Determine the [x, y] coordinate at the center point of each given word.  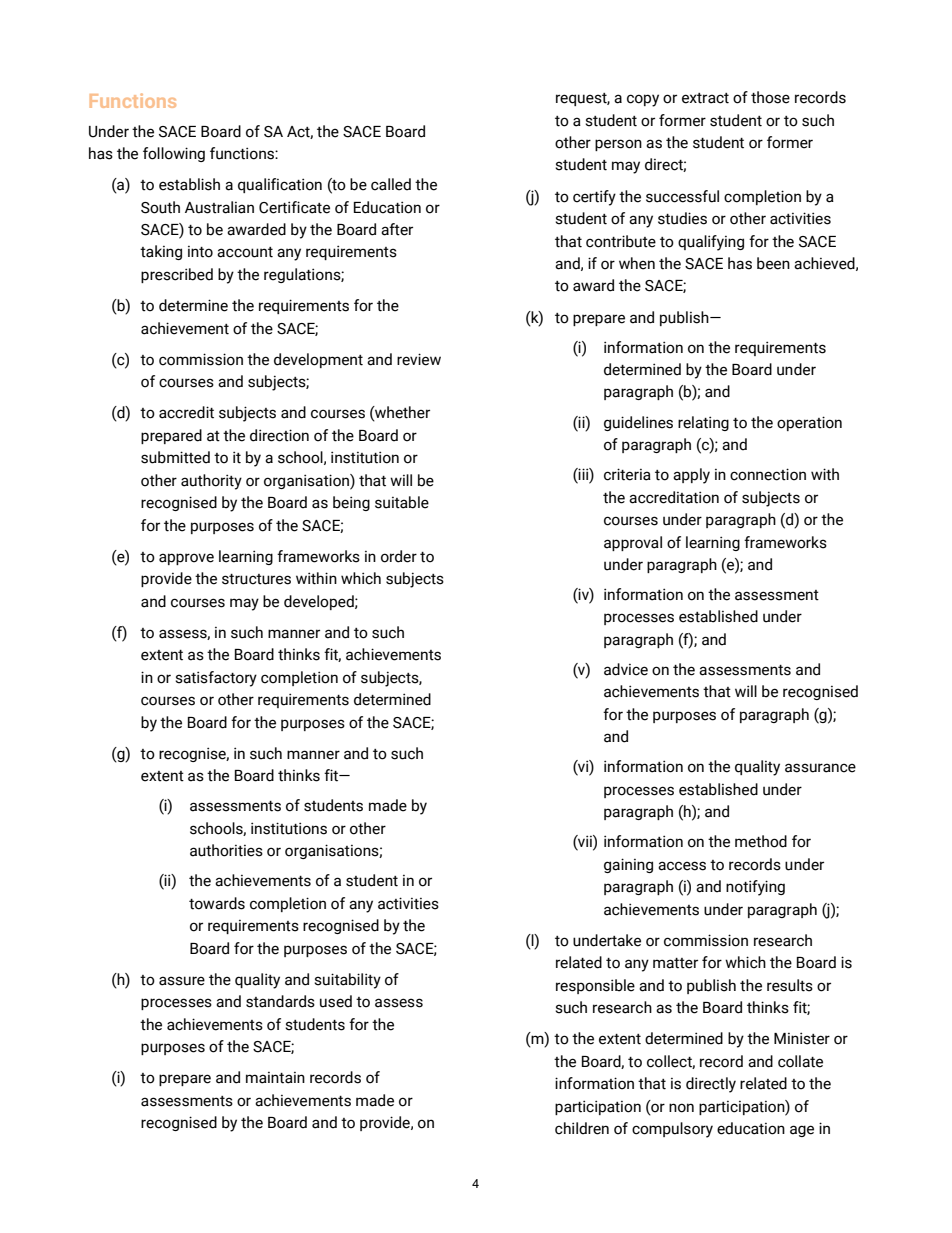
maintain [275, 1078]
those [770, 97]
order [399, 556]
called [391, 184]
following [174, 154]
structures [256, 579]
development [318, 360]
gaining [628, 865]
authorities [226, 850]
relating [703, 423]
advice [626, 669]
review [419, 359]
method [761, 841]
